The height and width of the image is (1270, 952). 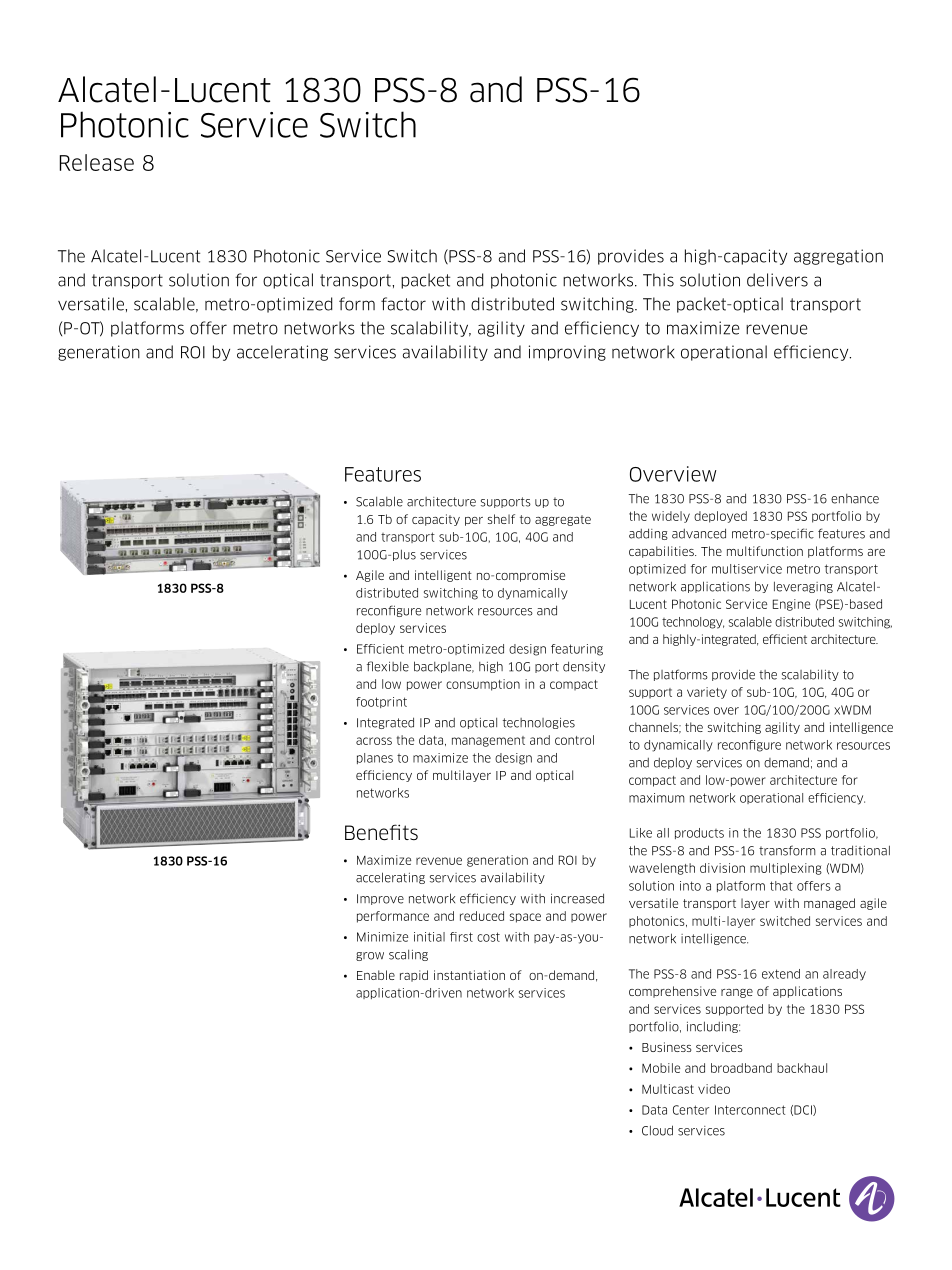 I want to click on Release, so click(x=97, y=162).
